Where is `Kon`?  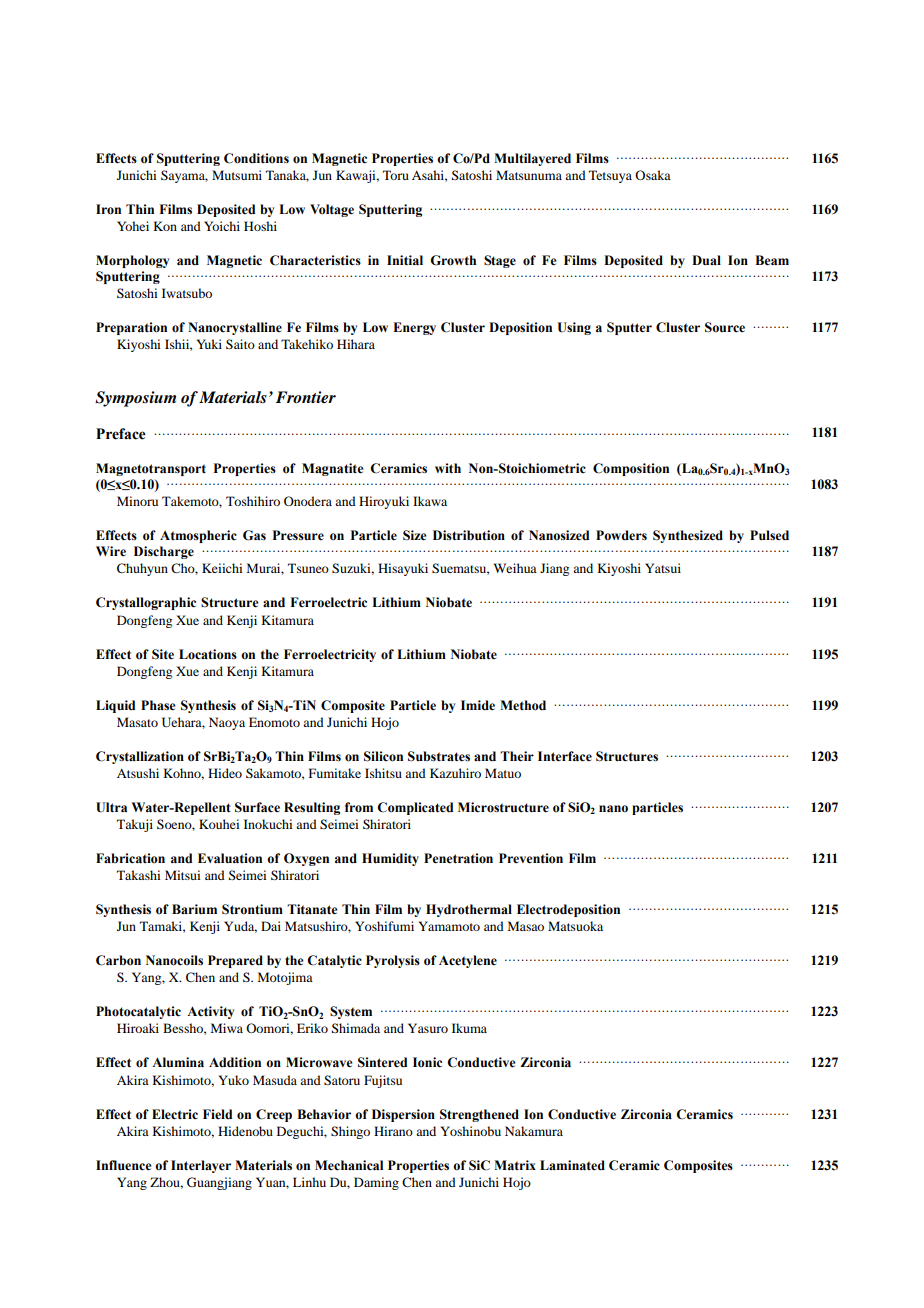 Kon is located at coordinates (165, 226).
